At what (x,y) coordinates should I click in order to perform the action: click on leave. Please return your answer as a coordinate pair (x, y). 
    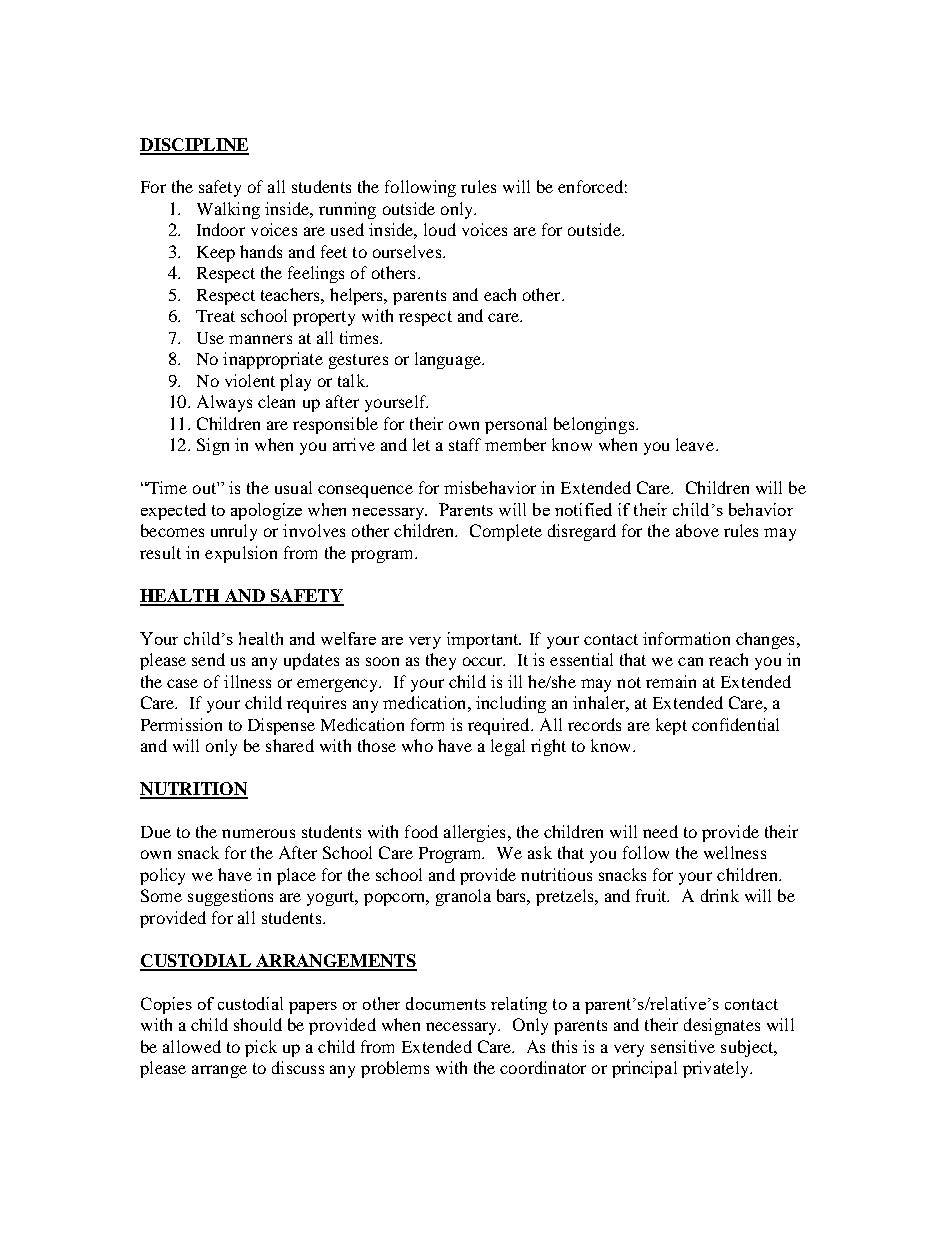
    Looking at the image, I should click on (696, 444).
